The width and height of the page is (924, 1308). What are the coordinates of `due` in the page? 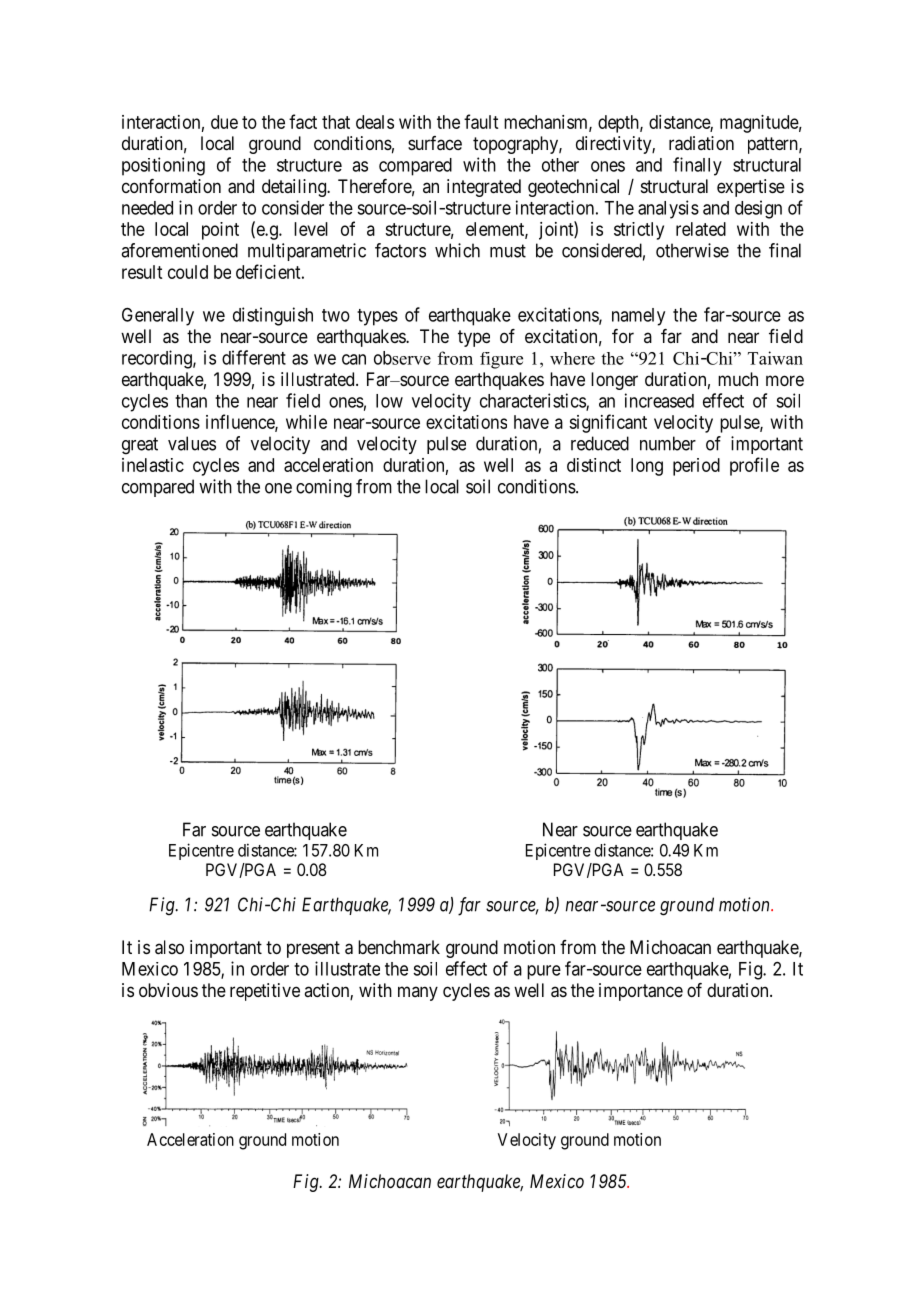 It's located at (224, 122).
